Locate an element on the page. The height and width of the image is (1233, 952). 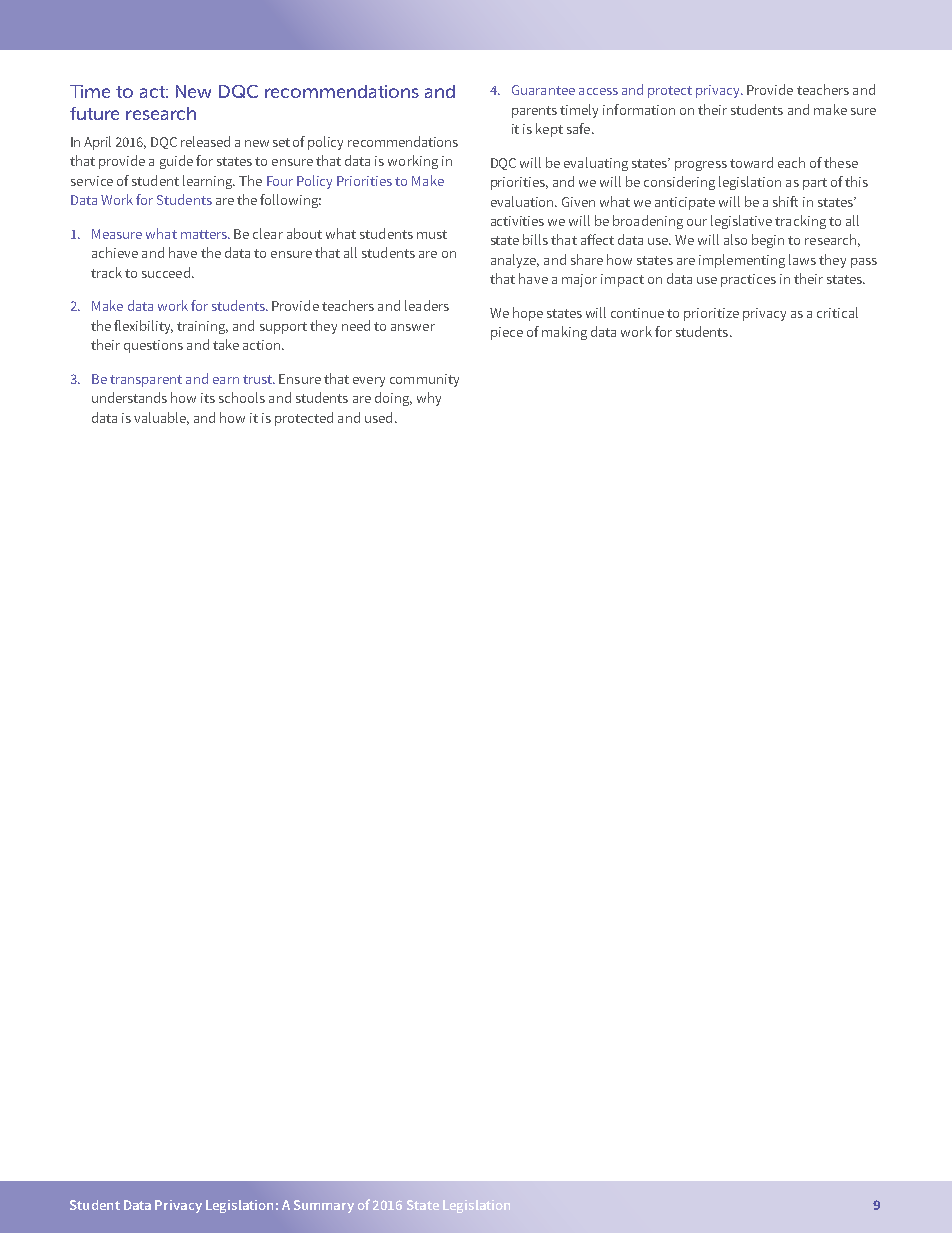
prioritize is located at coordinates (711, 314).
